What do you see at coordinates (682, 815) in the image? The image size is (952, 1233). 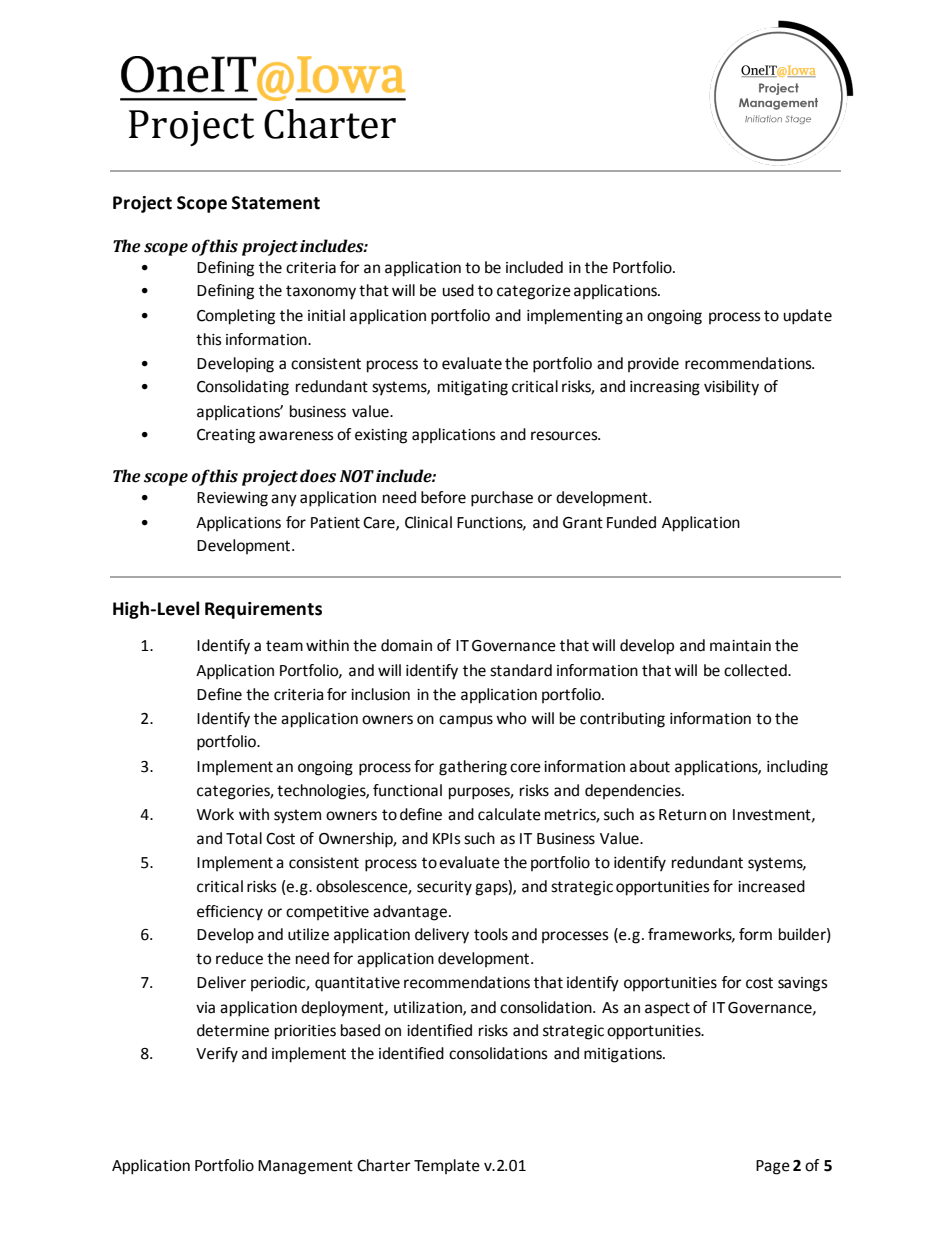 I see `Return` at bounding box center [682, 815].
